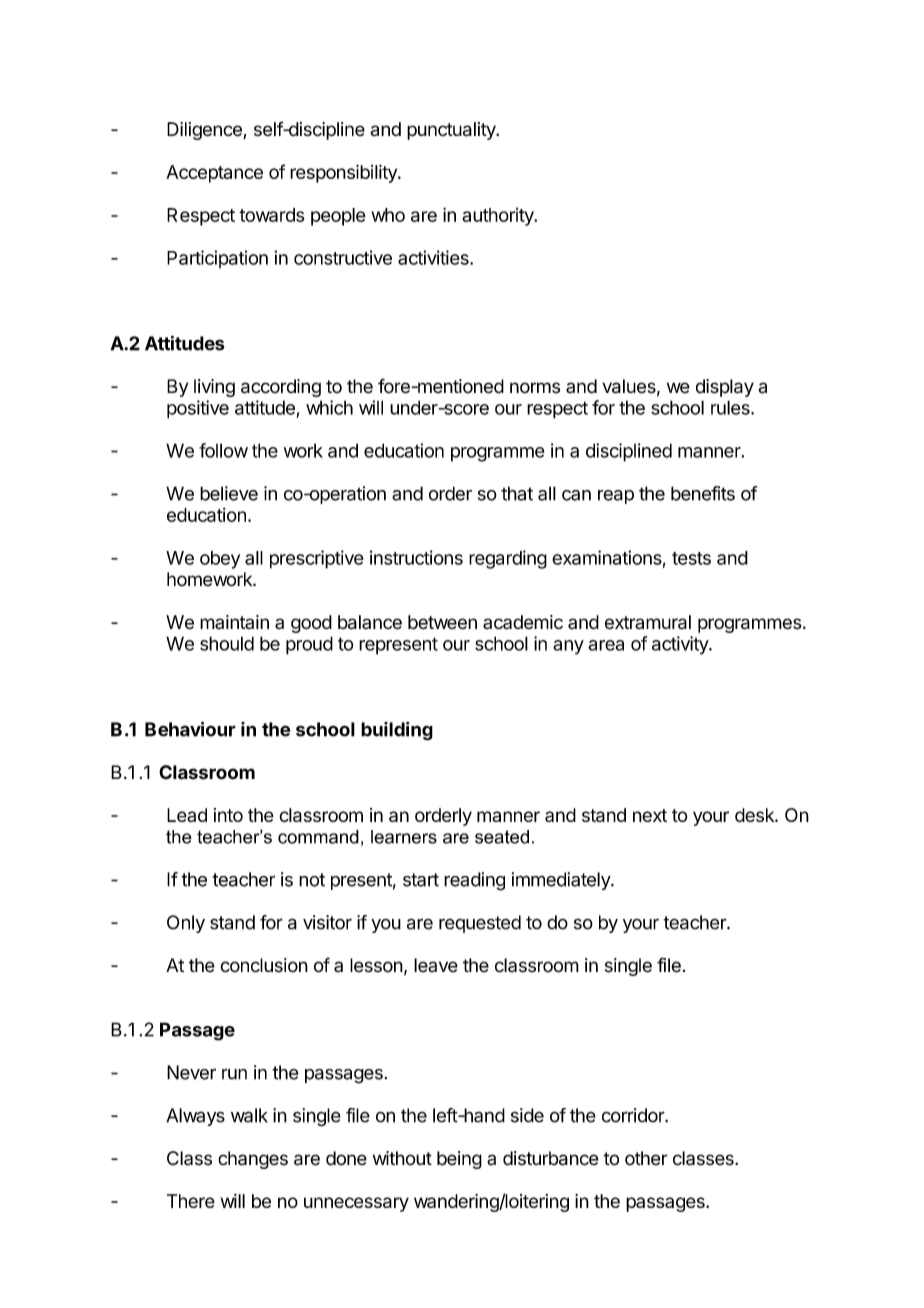 The height and width of the screenshot is (1308, 924). I want to click on into, so click(228, 815).
